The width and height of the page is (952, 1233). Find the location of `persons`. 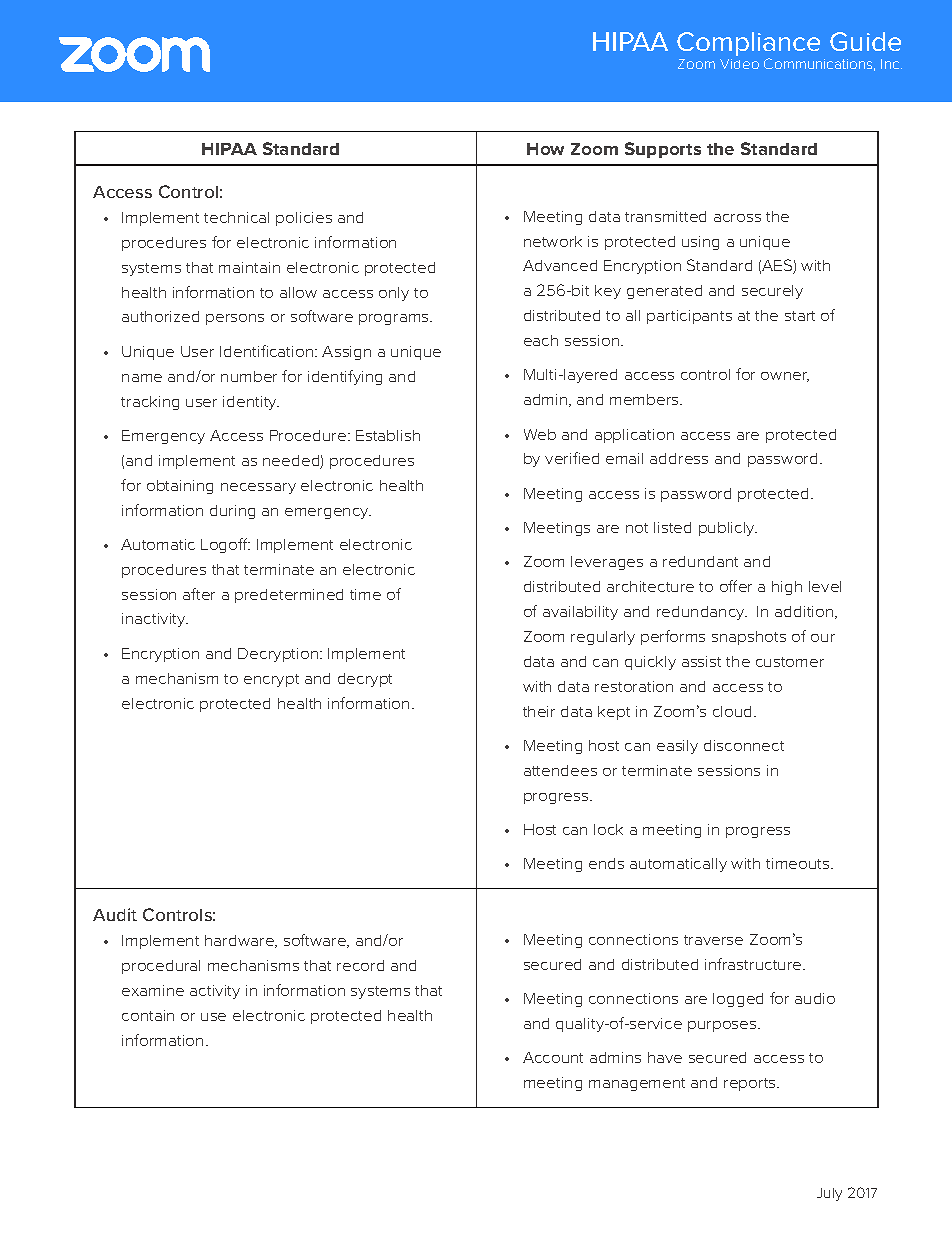

persons is located at coordinates (235, 319).
